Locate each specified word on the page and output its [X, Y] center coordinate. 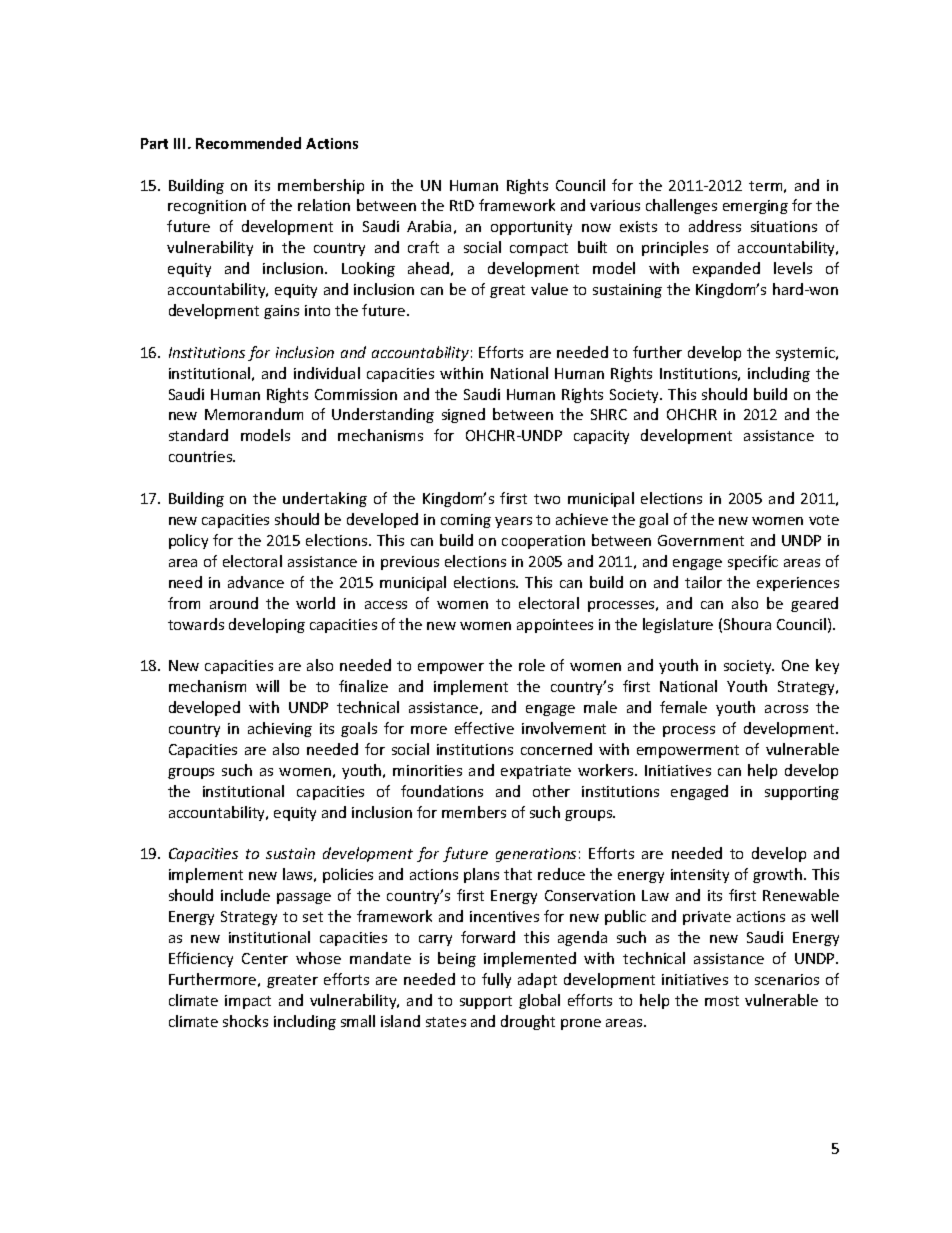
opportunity [531, 228]
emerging [755, 207]
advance [256, 582]
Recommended [248, 143]
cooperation [543, 542]
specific [753, 562]
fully [496, 980]
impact [248, 1002]
